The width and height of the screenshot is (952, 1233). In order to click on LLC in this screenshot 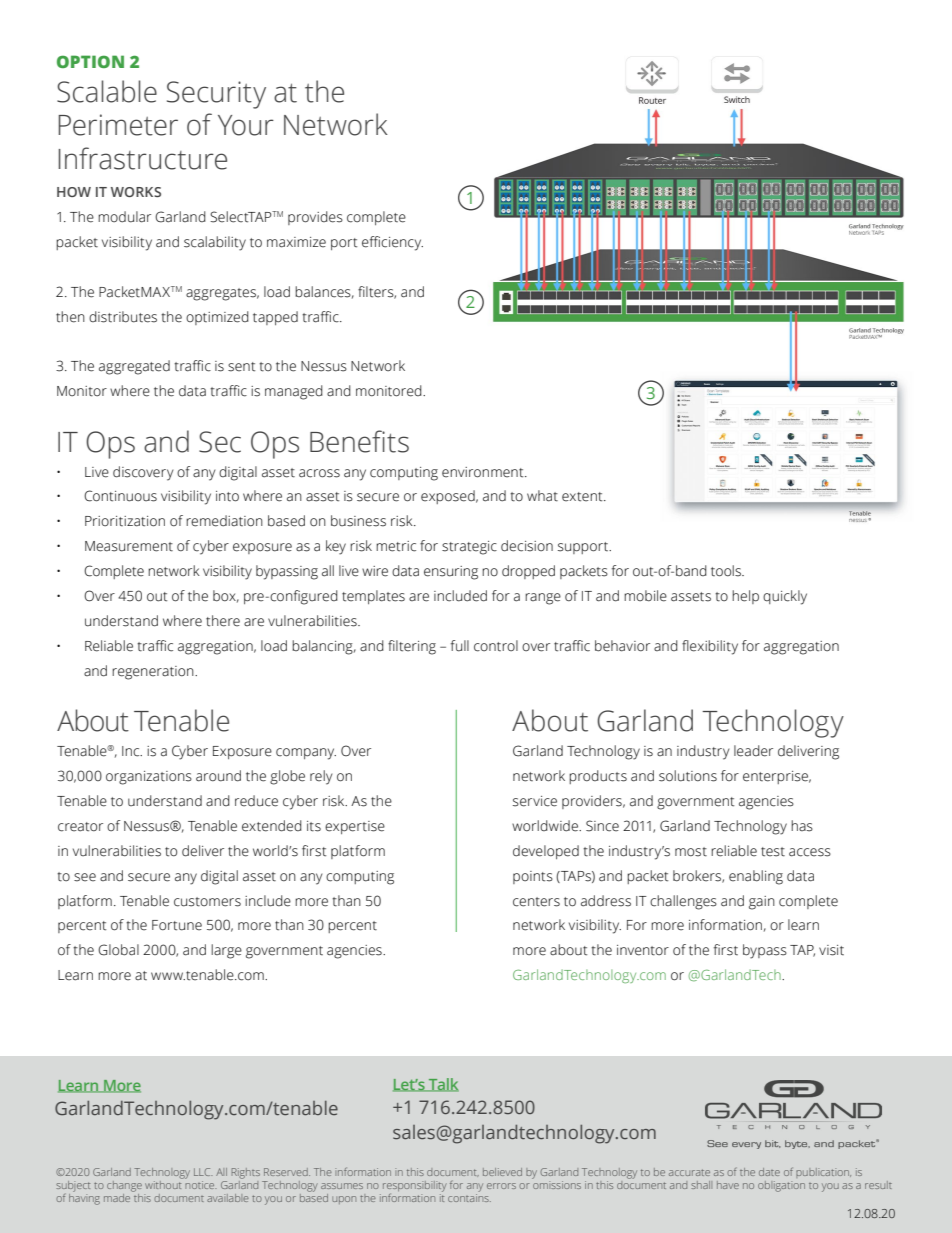, I will do `click(203, 1172)`.
